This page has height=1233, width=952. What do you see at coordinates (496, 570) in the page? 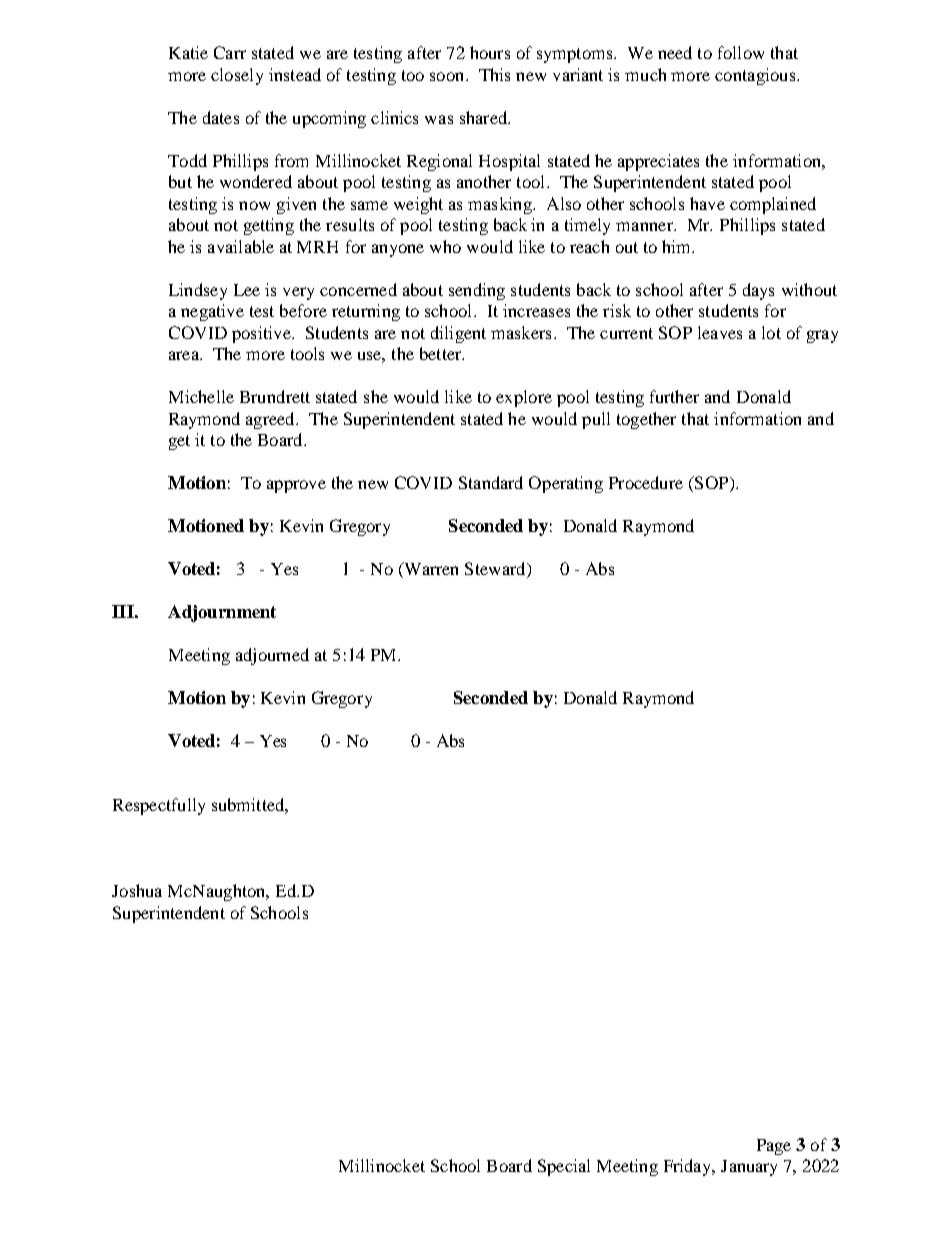
I see `Steward` at bounding box center [496, 570].
